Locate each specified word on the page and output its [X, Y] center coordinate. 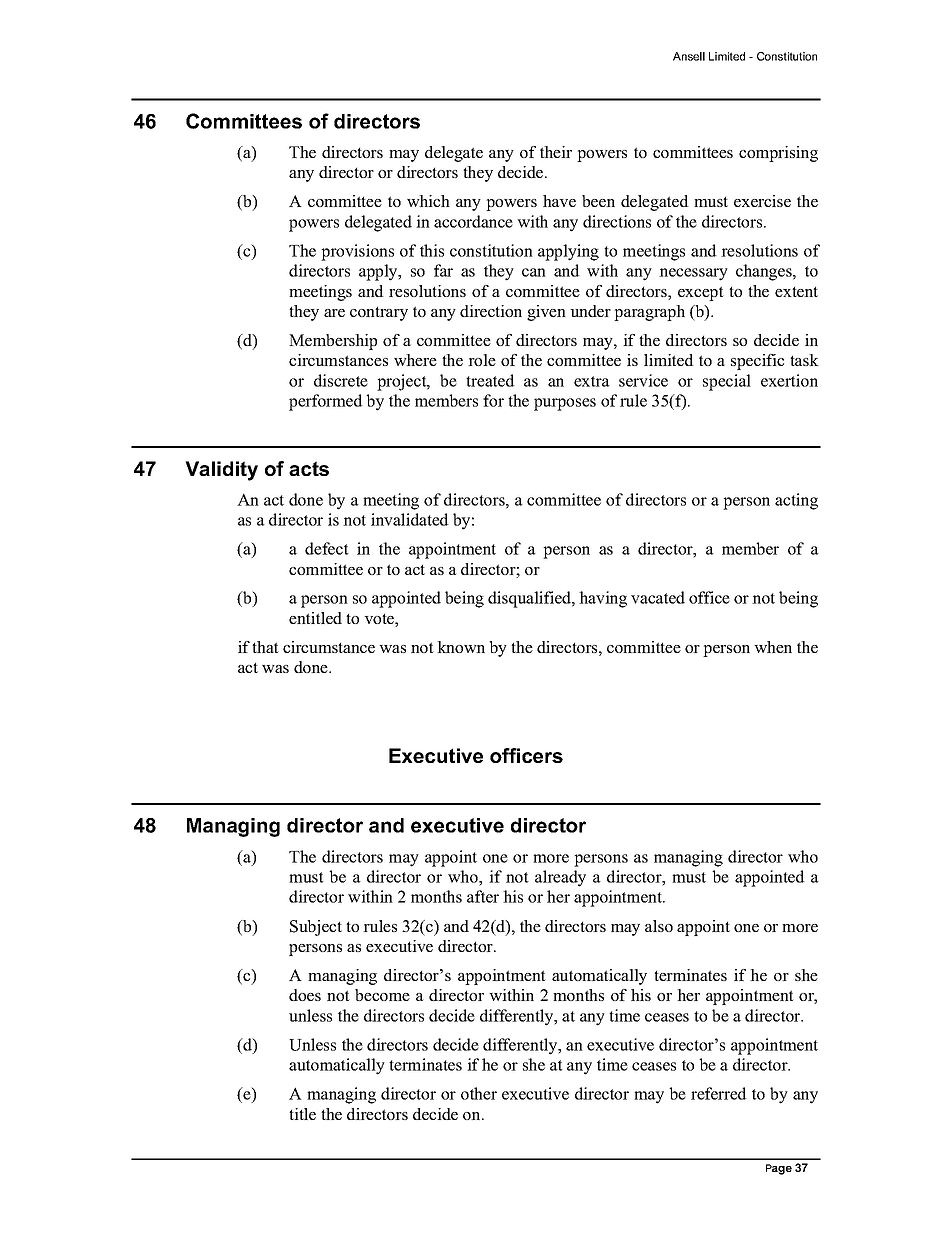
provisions [357, 252]
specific [757, 362]
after [483, 896]
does [305, 995]
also [659, 926]
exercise [762, 201]
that [265, 647]
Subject [316, 928]
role [482, 360]
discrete [341, 380]
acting [796, 501]
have [559, 201]
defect [327, 548]
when [773, 647]
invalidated [410, 519]
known [461, 647]
